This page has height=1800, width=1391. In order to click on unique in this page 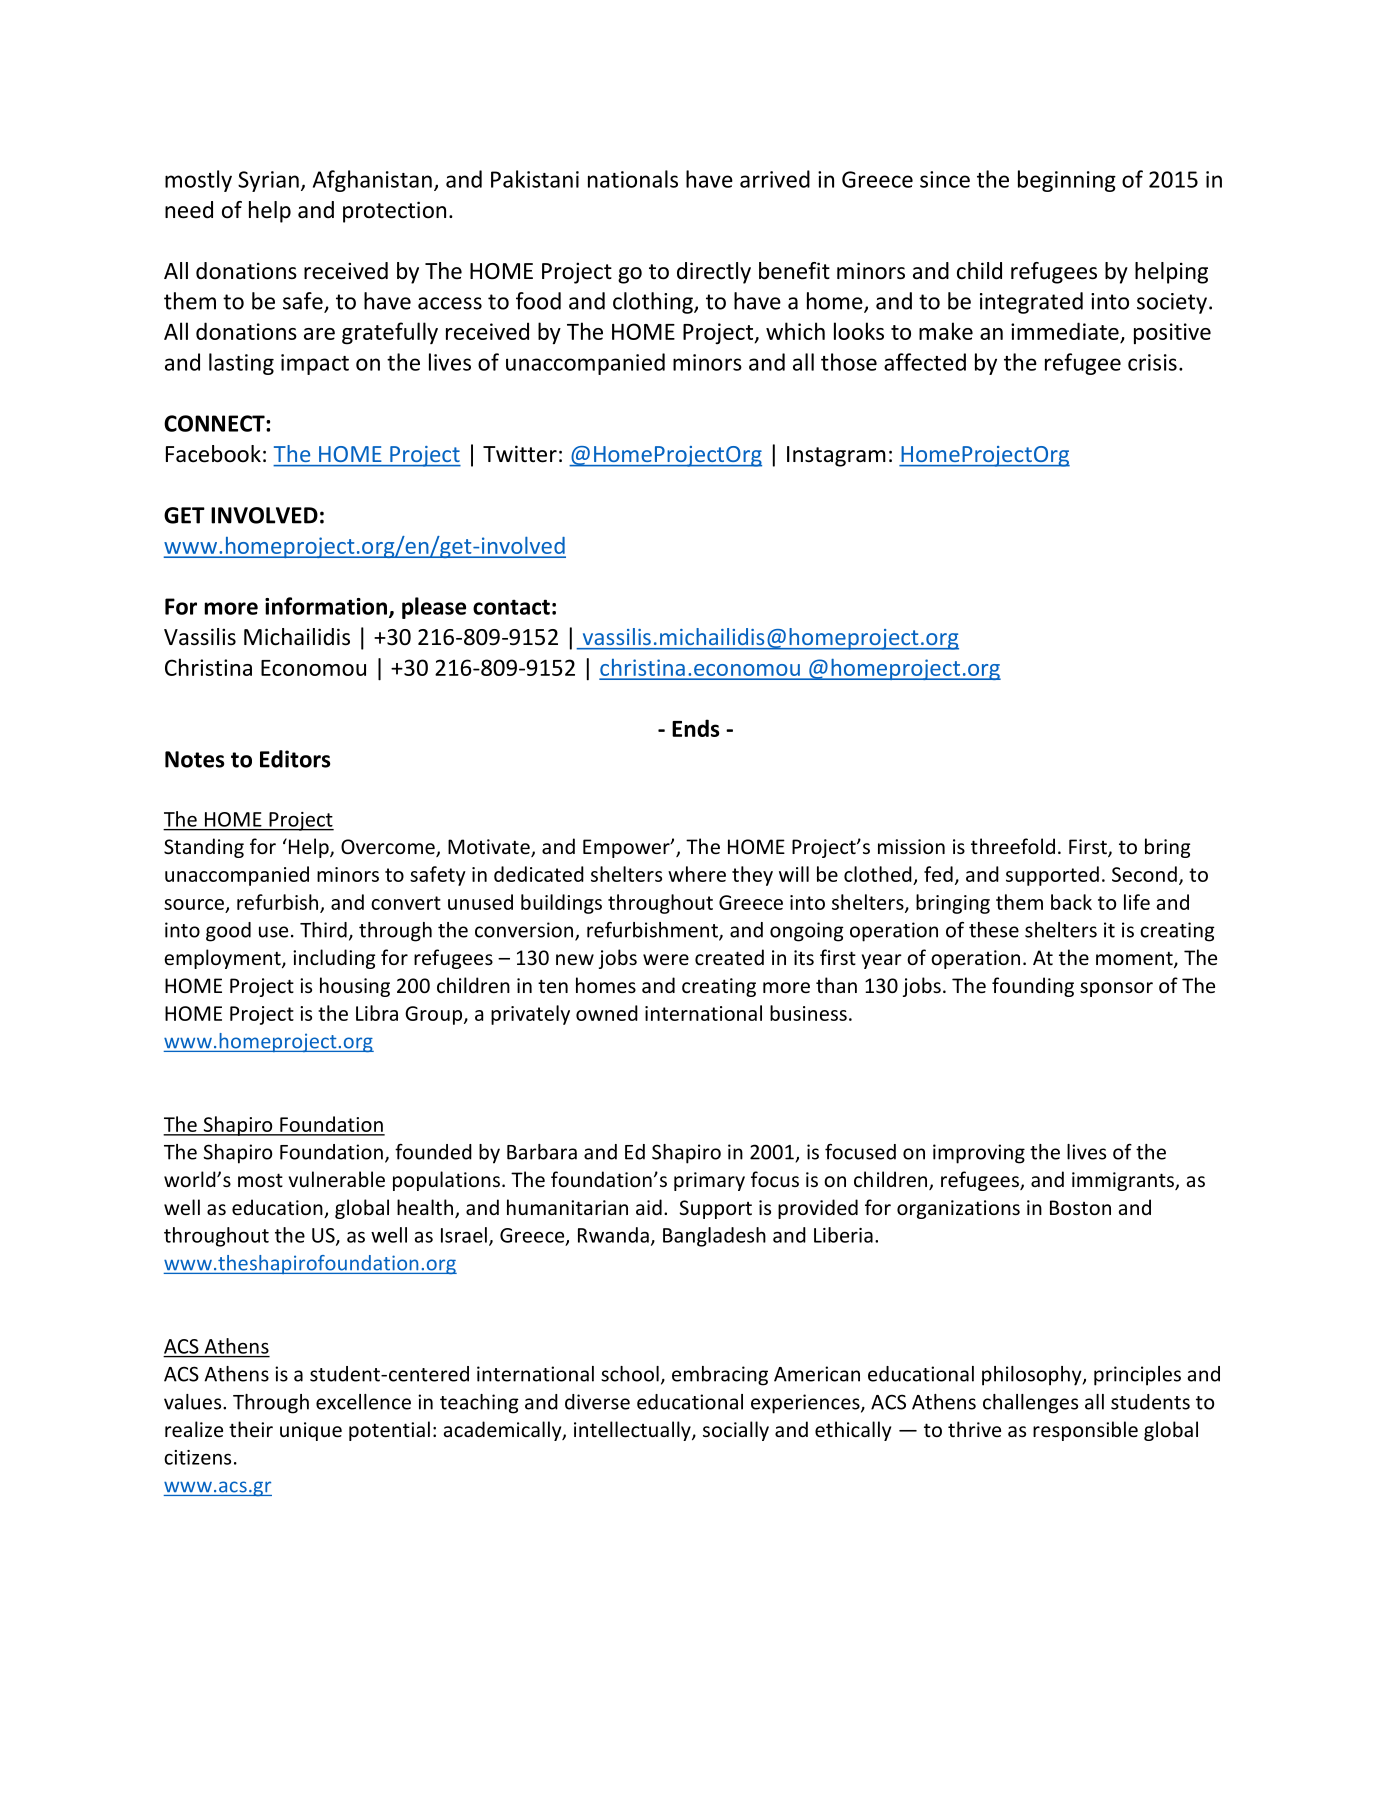, I will do `click(311, 1431)`.
